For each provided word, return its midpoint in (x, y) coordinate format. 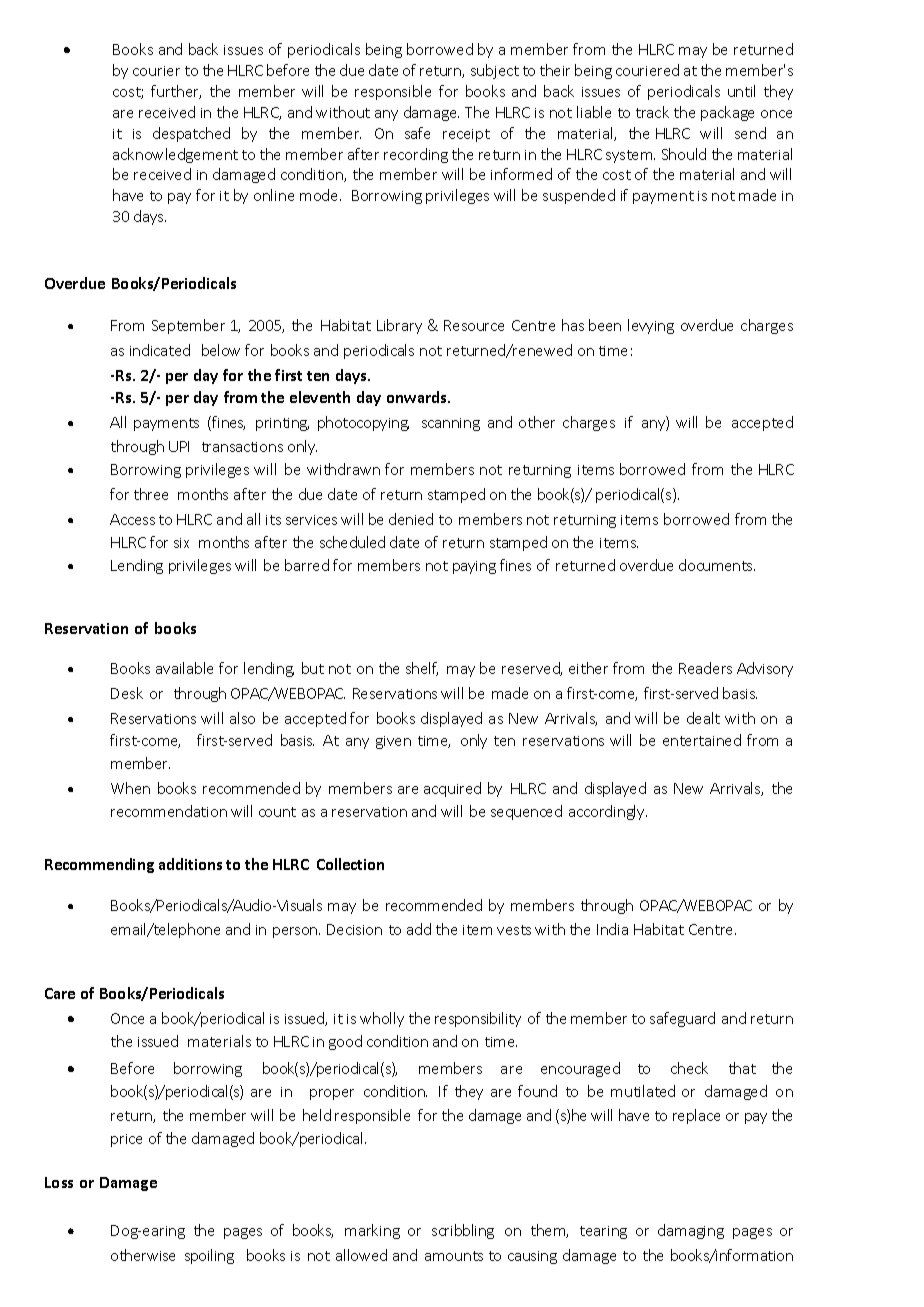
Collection (350, 864)
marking (372, 1231)
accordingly (608, 812)
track (652, 112)
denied (411, 519)
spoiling (209, 1256)
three (151, 494)
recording (416, 155)
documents (717, 565)
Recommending (99, 865)
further (176, 92)
